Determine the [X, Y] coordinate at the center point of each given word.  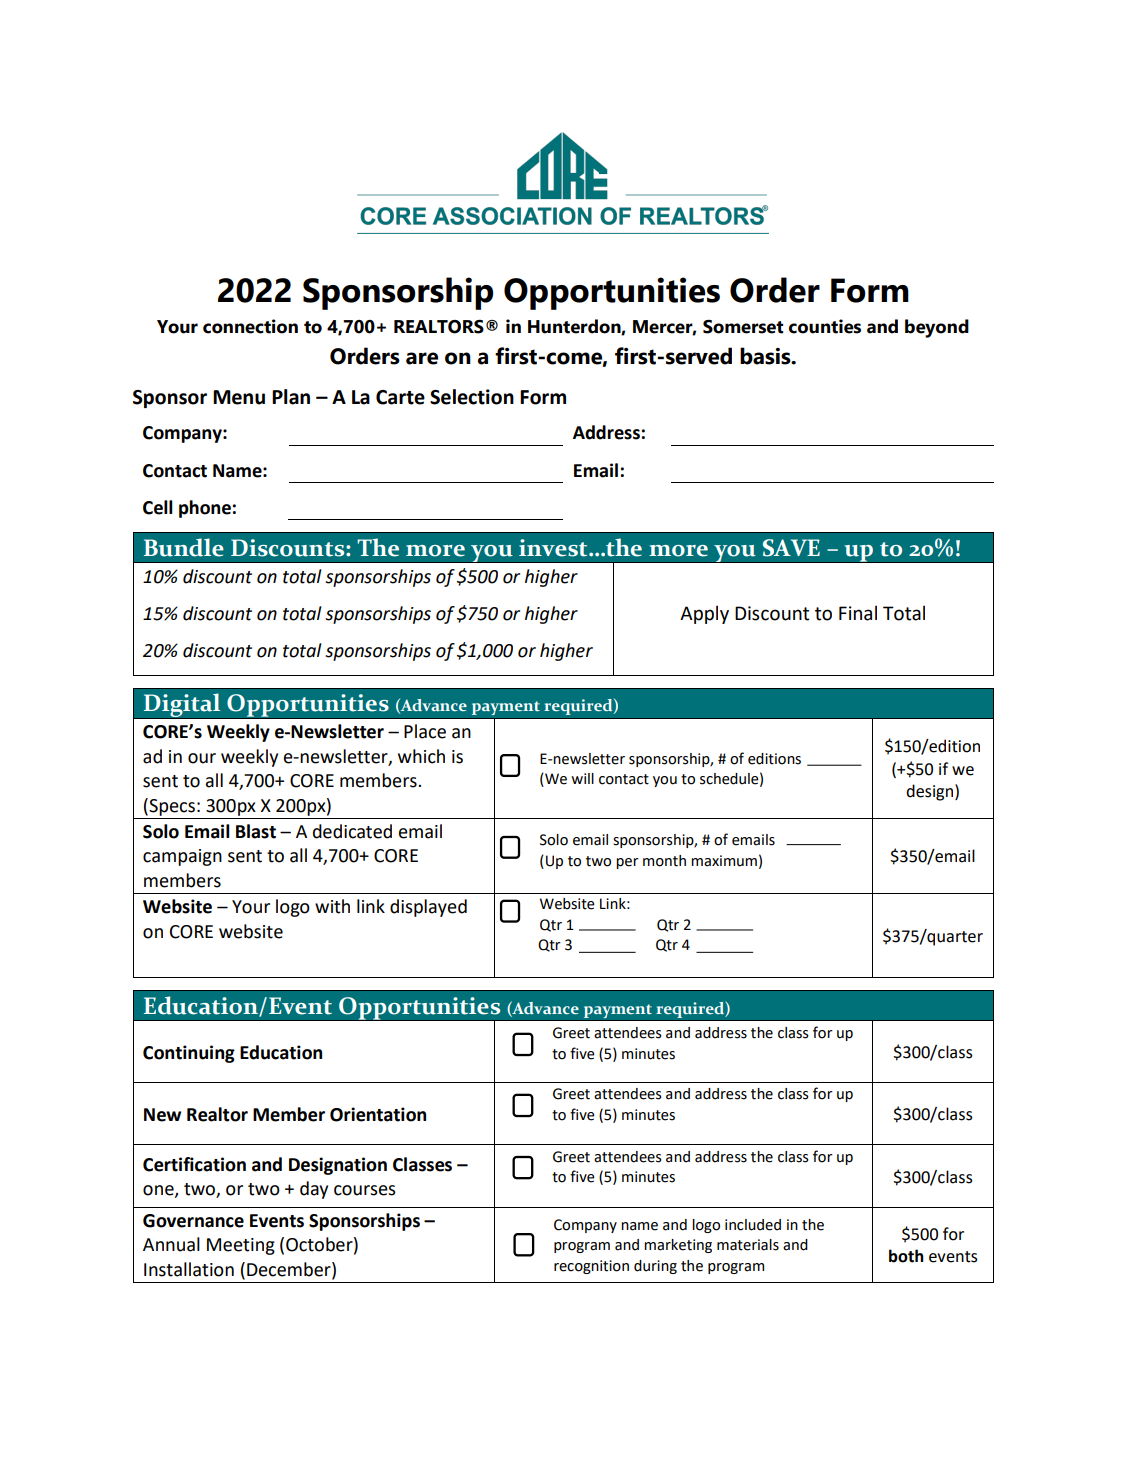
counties [825, 326]
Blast [256, 831]
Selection [472, 397]
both [906, 1256]
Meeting [241, 1246]
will [582, 778]
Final [858, 613]
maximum [724, 861]
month [664, 861]
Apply [704, 614]
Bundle [184, 547]
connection [250, 326]
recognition [591, 1267]
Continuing [189, 1054]
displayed [428, 908]
